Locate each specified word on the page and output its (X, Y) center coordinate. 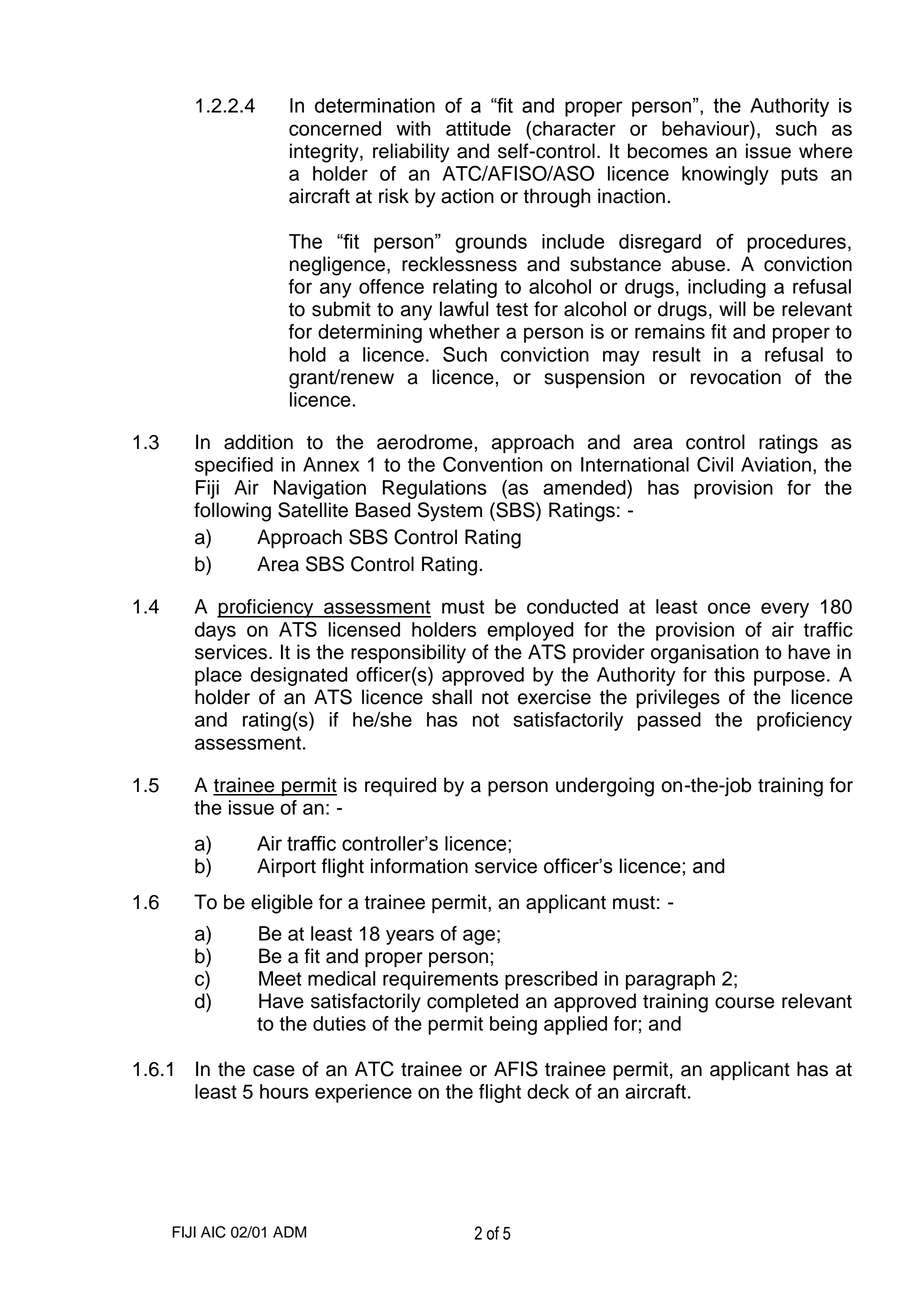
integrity (325, 153)
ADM (289, 1232)
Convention (492, 464)
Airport (286, 867)
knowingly (725, 175)
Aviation (776, 464)
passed (669, 721)
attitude (478, 128)
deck (548, 1091)
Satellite (313, 510)
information (419, 866)
